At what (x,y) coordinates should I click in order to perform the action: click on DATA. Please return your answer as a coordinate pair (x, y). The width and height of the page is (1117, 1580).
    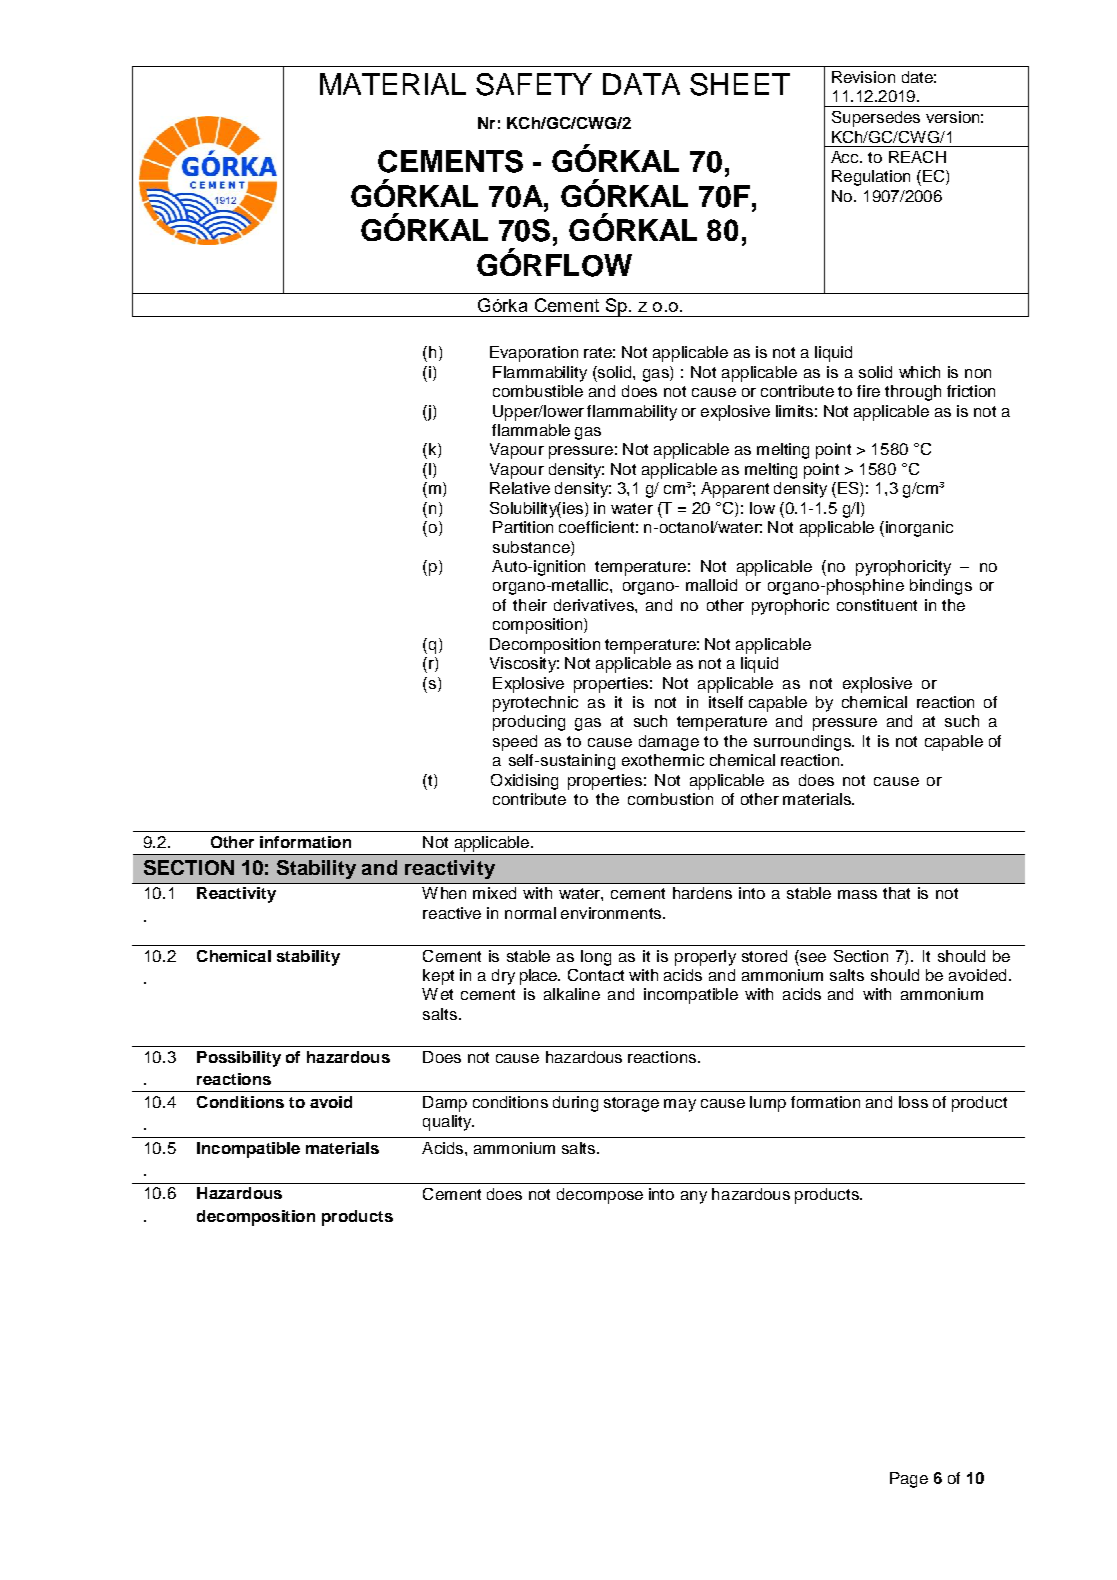
    Looking at the image, I should click on (641, 84).
